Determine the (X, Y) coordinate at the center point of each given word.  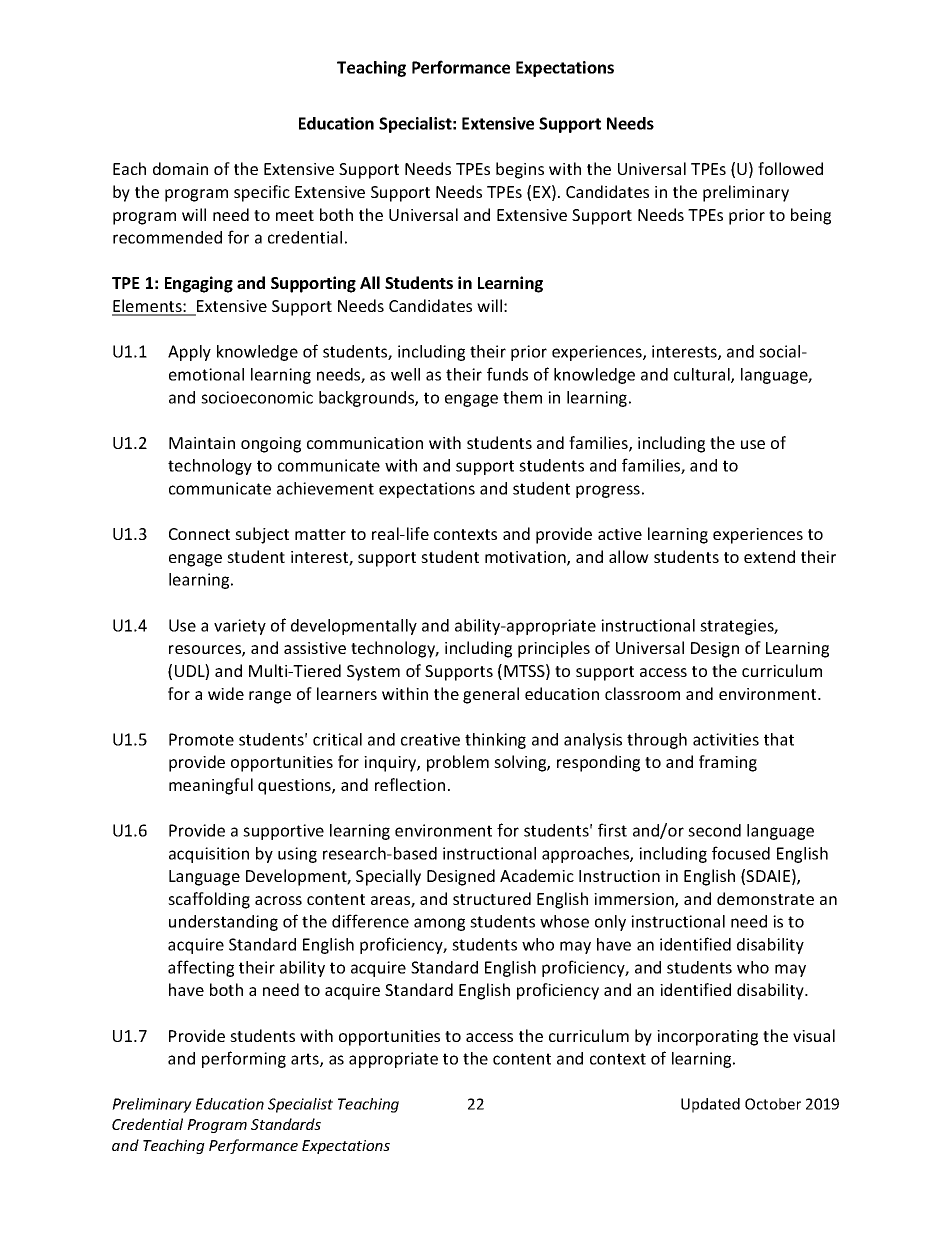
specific (262, 193)
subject (262, 535)
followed (790, 168)
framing (728, 763)
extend (769, 556)
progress (608, 491)
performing (244, 1059)
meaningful (211, 786)
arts (306, 1060)
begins (520, 170)
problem (458, 763)
